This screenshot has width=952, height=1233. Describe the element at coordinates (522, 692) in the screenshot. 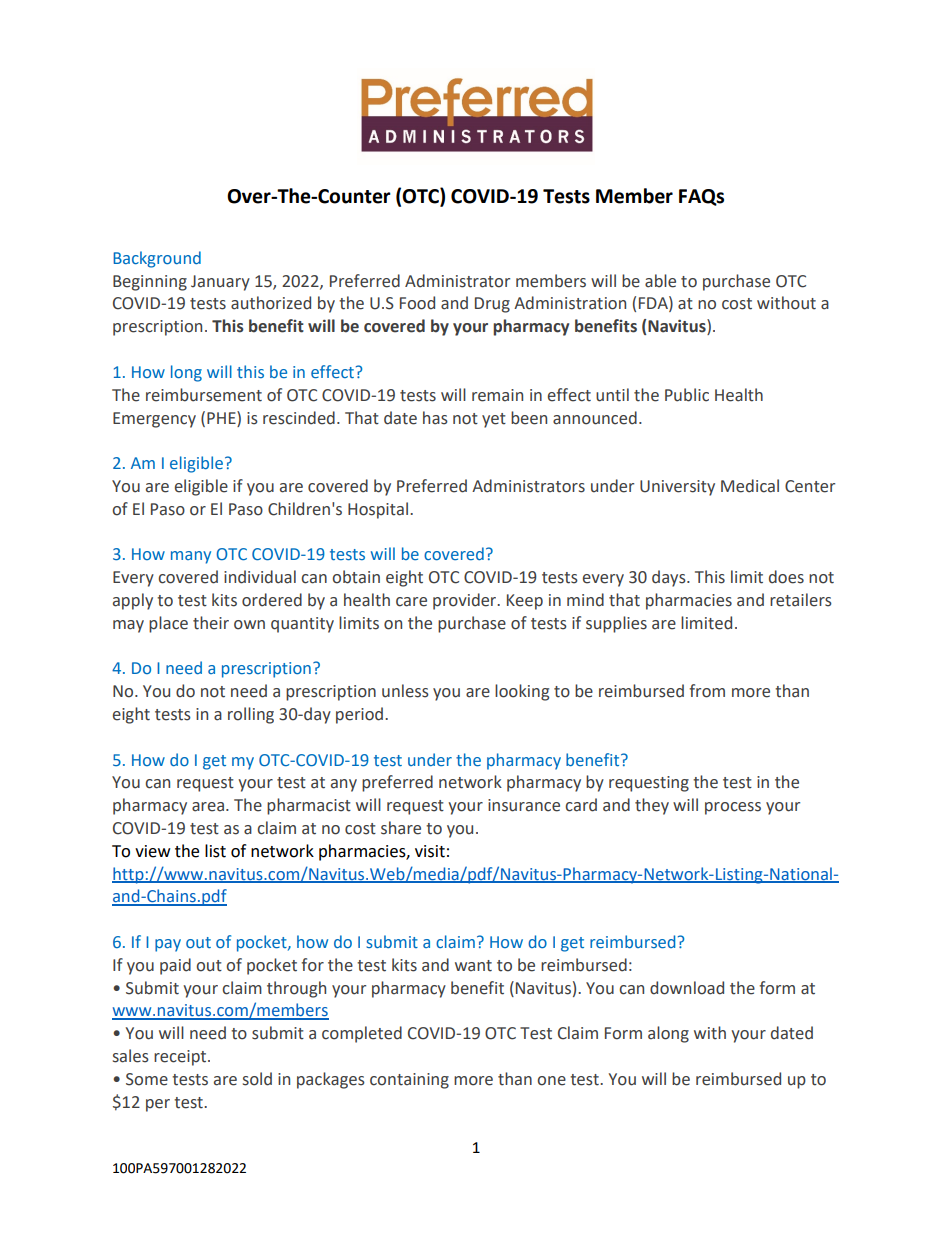

I see `looking` at that location.
